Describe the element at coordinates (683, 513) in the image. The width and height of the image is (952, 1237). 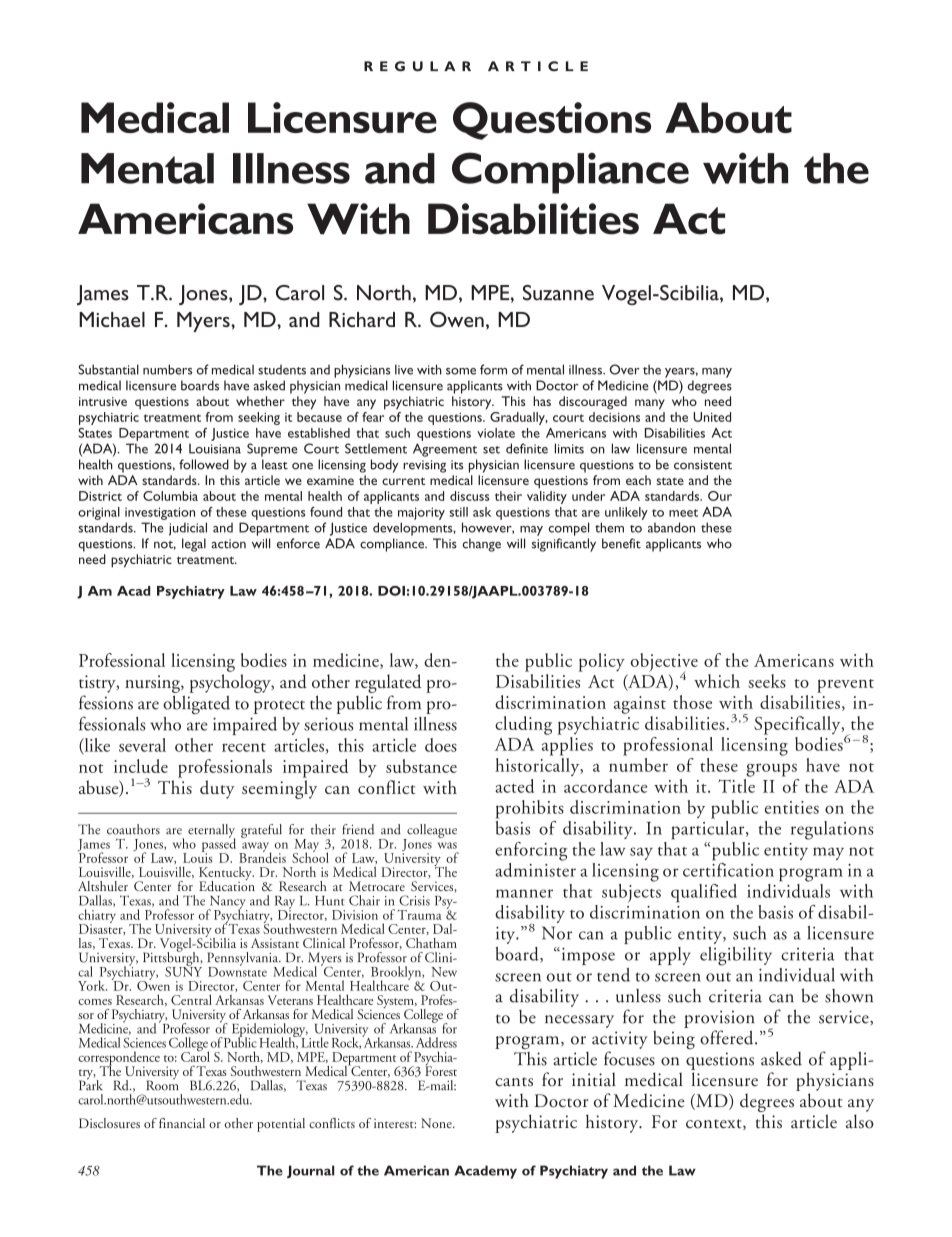
I see `meet` at that location.
